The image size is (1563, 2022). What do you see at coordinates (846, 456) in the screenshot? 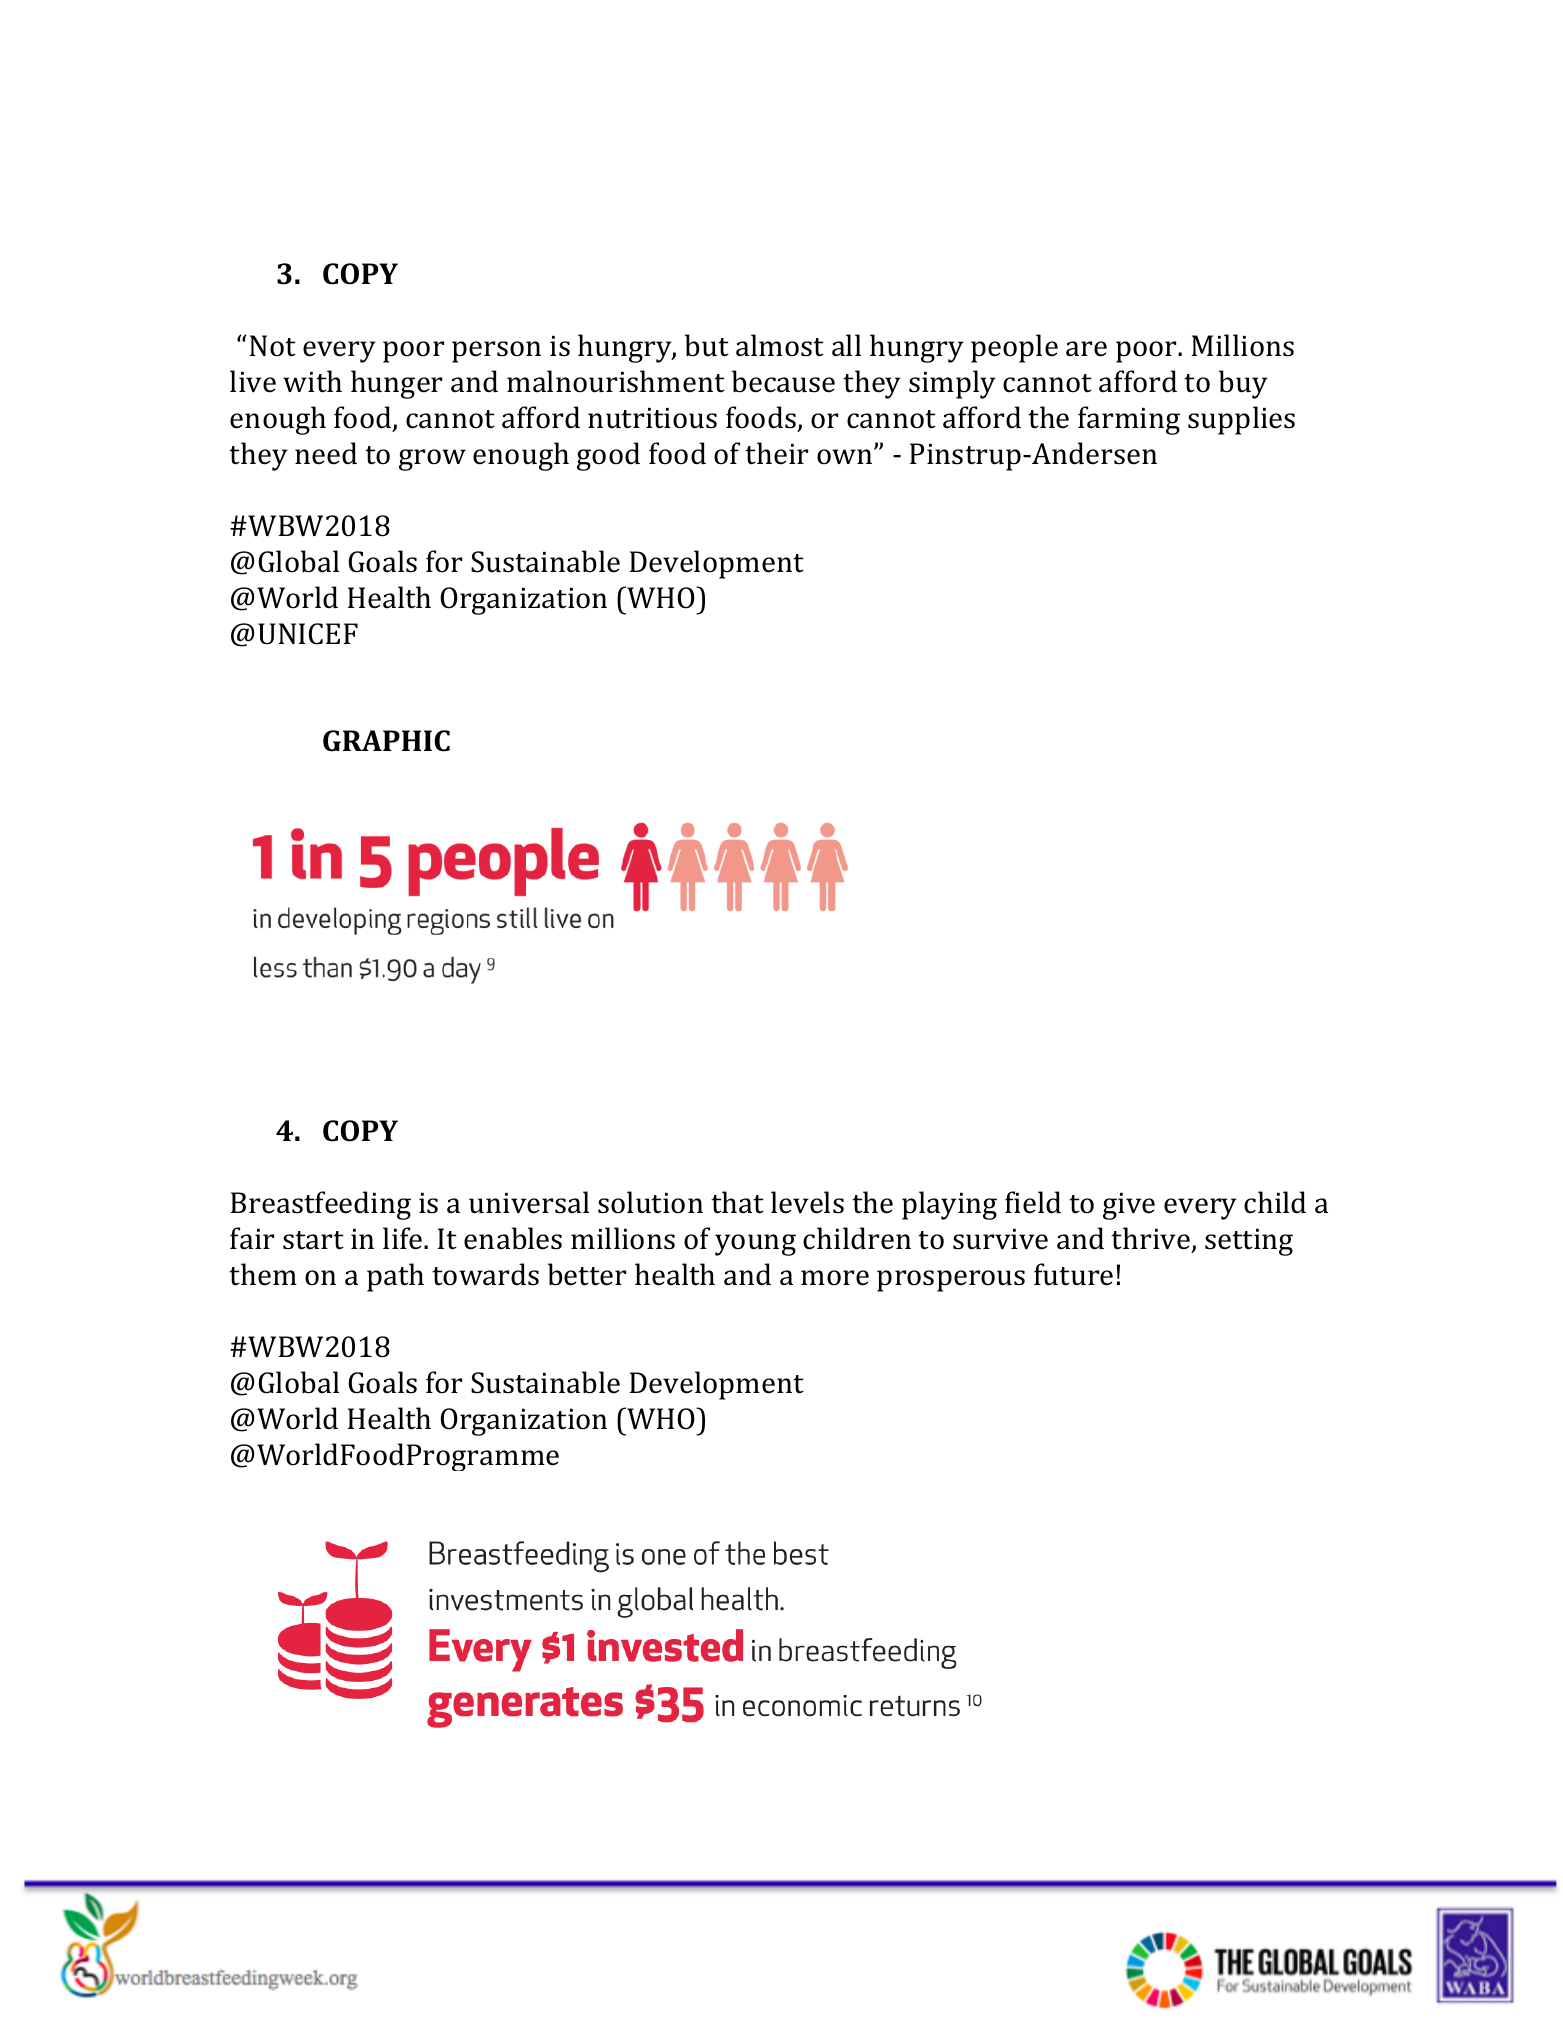
I see `own` at bounding box center [846, 456].
